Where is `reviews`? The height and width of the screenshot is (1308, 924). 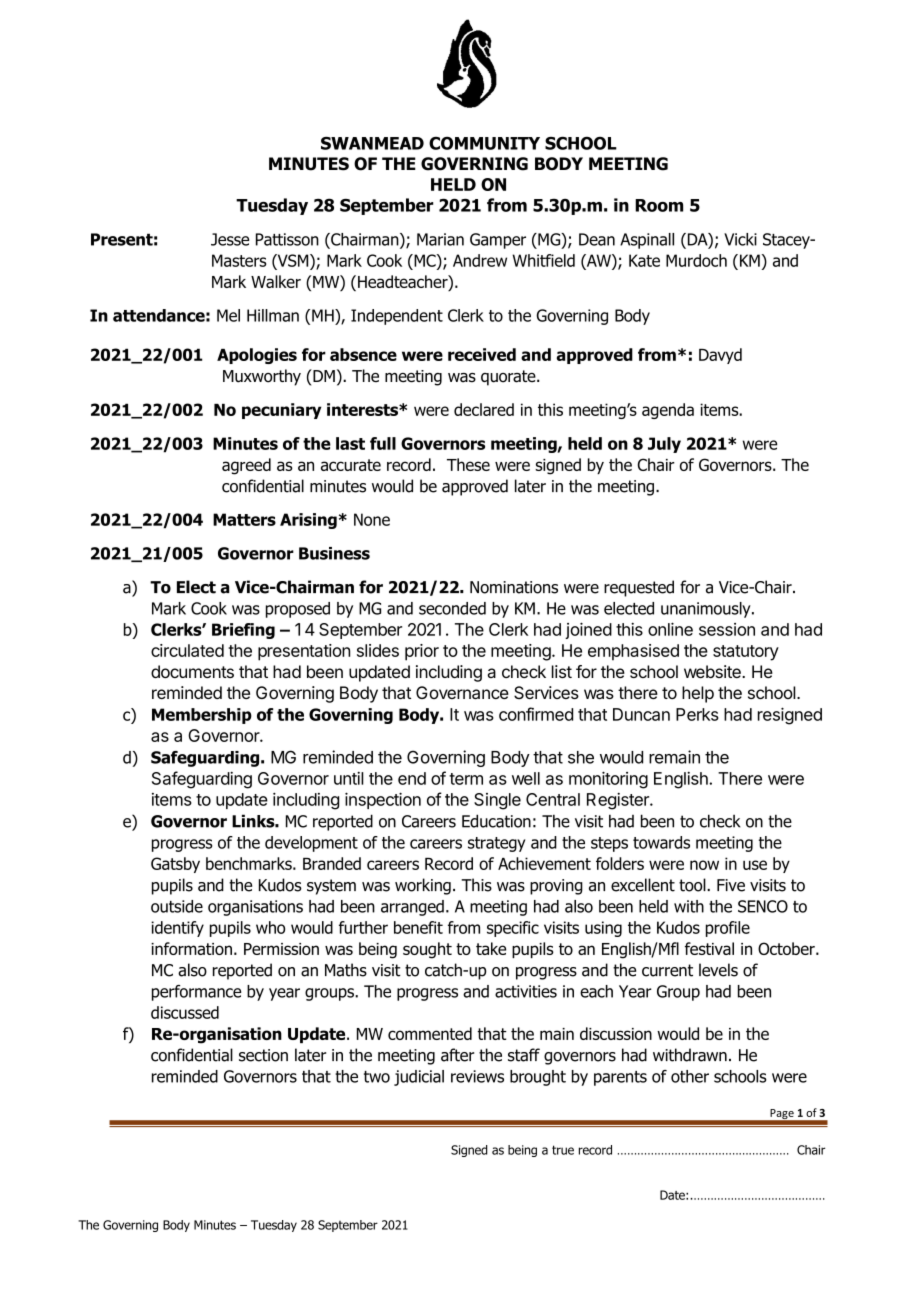 reviews is located at coordinates (477, 1076).
